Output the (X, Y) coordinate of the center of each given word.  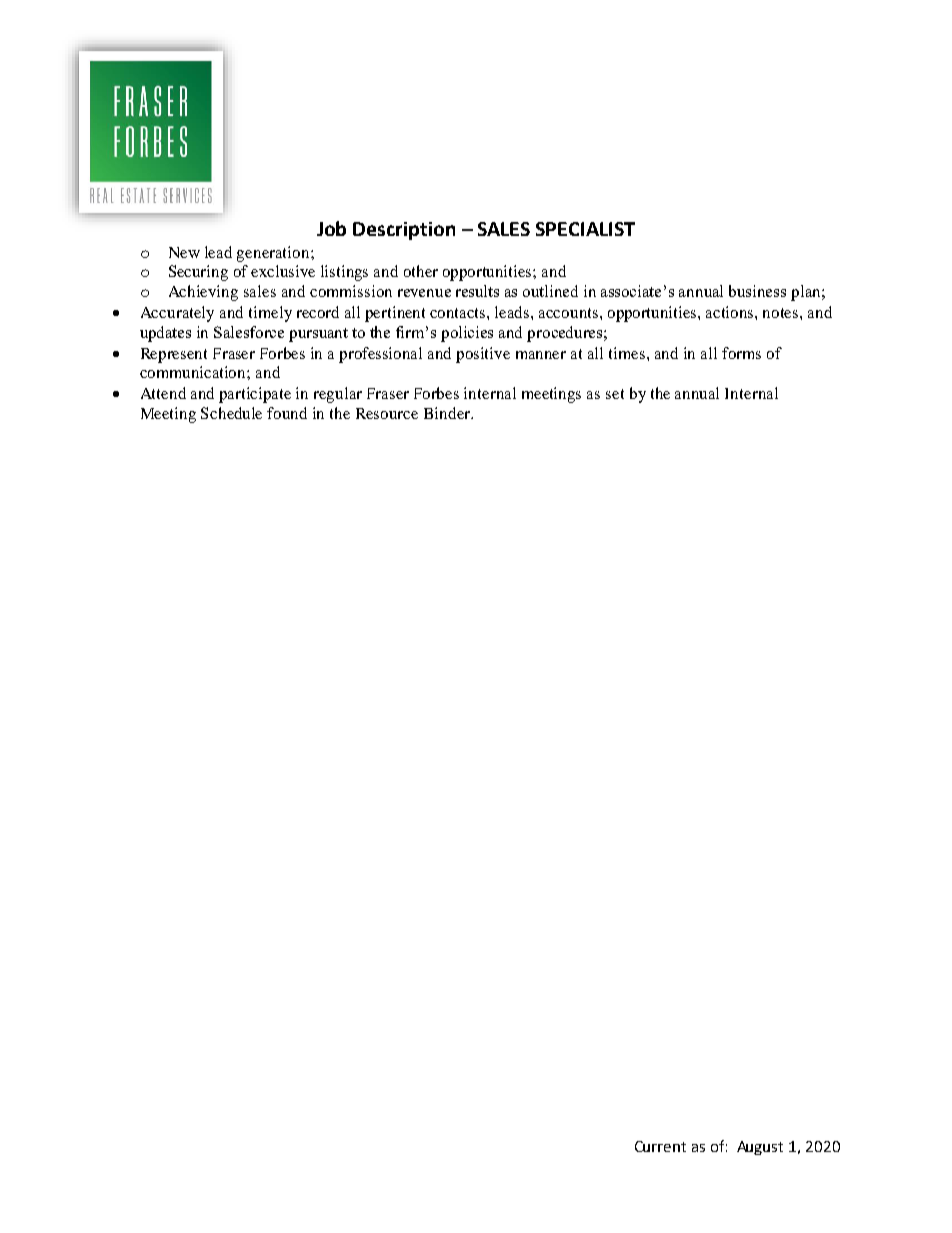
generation (274, 254)
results (477, 291)
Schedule (231, 413)
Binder (448, 413)
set (615, 394)
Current (660, 1146)
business (757, 291)
